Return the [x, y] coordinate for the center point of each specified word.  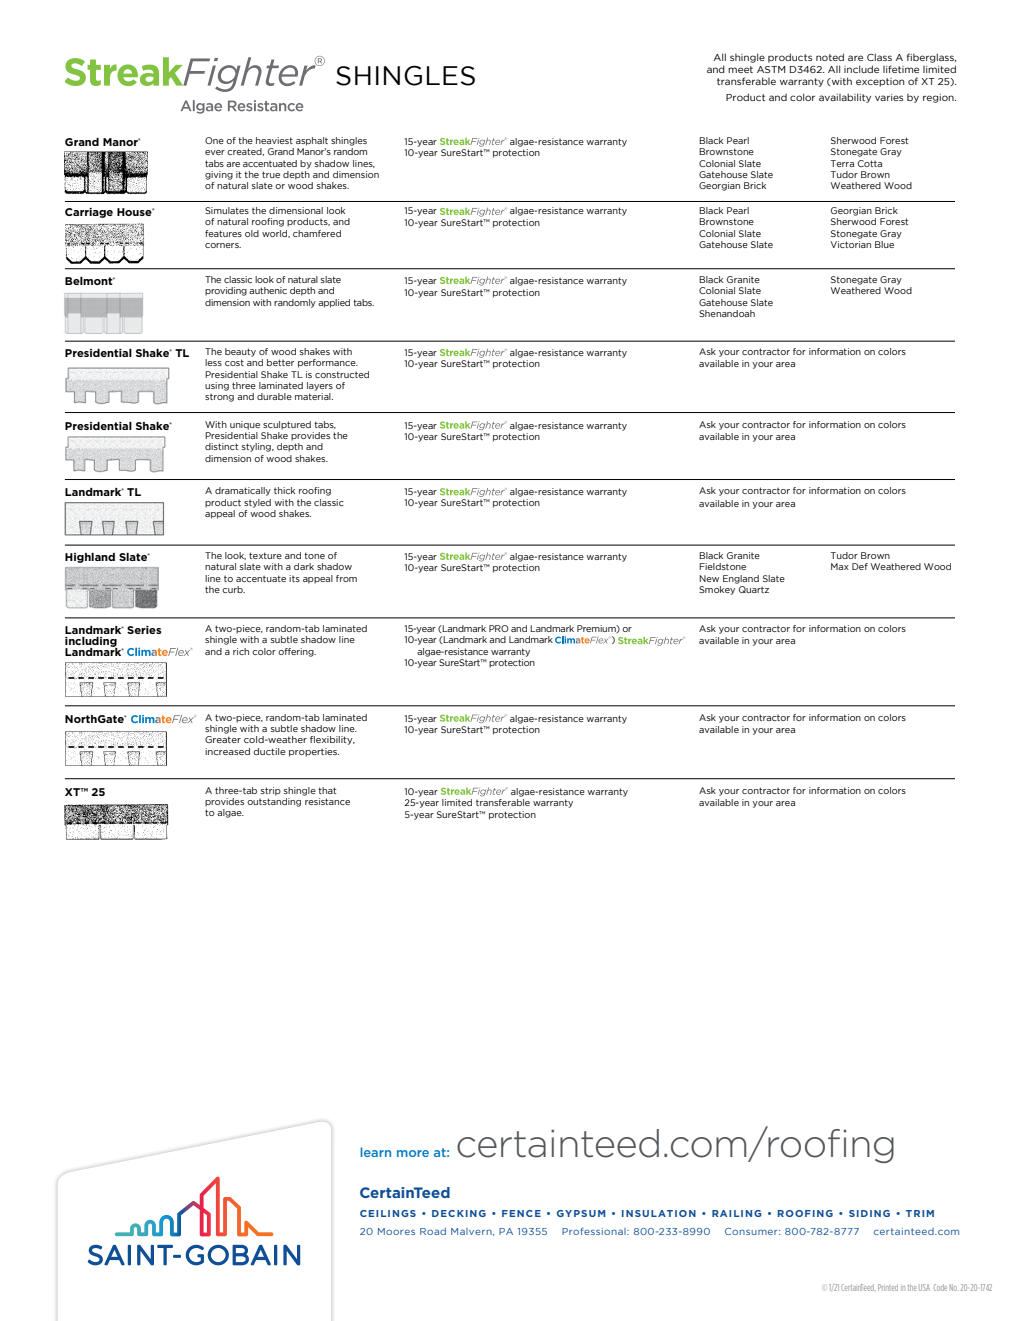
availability [845, 98]
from [346, 578]
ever [215, 152]
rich [241, 651]
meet [740, 69]
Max [840, 566]
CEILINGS [388, 1213]
